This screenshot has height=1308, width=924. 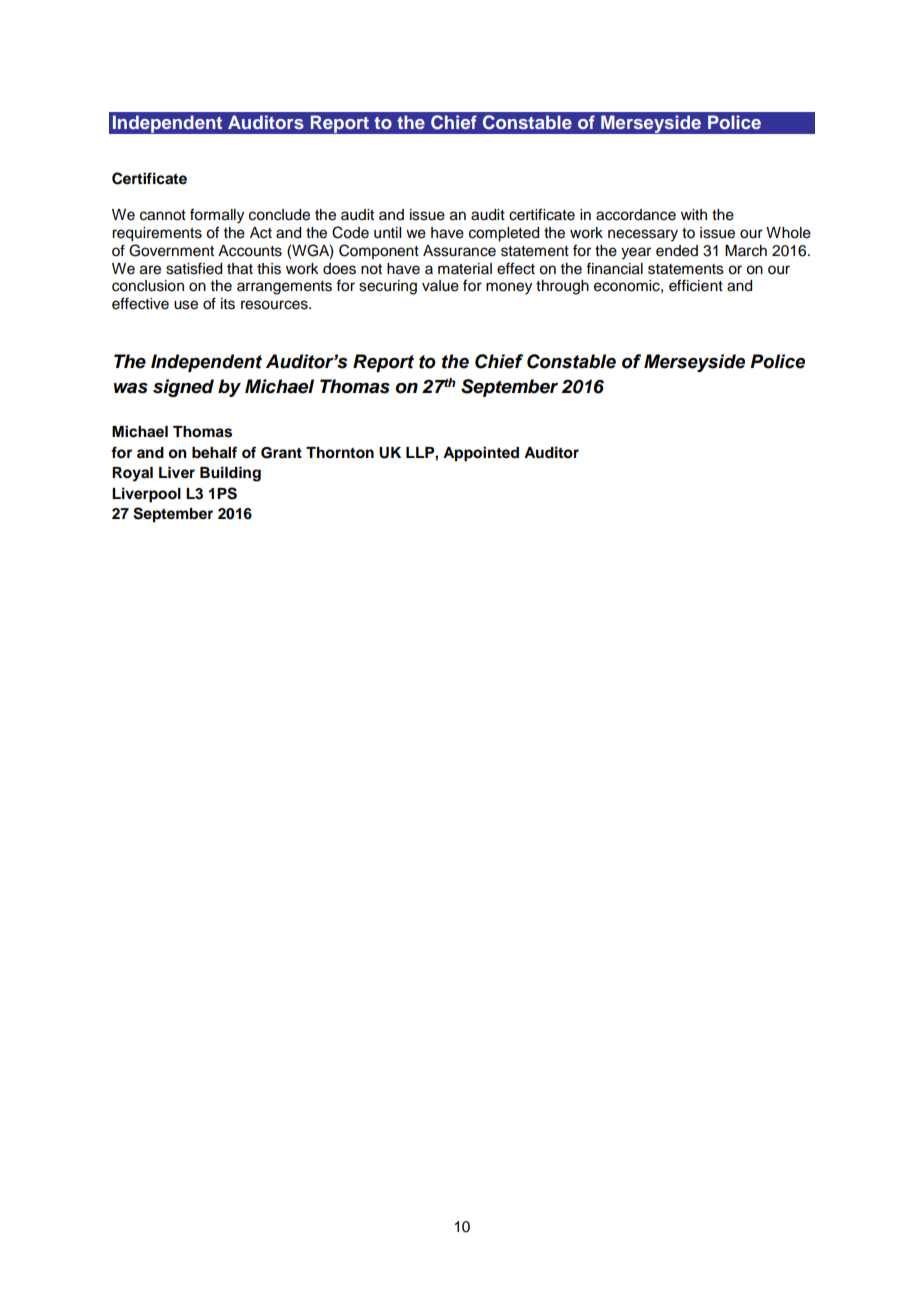 I want to click on through, so click(x=562, y=287).
